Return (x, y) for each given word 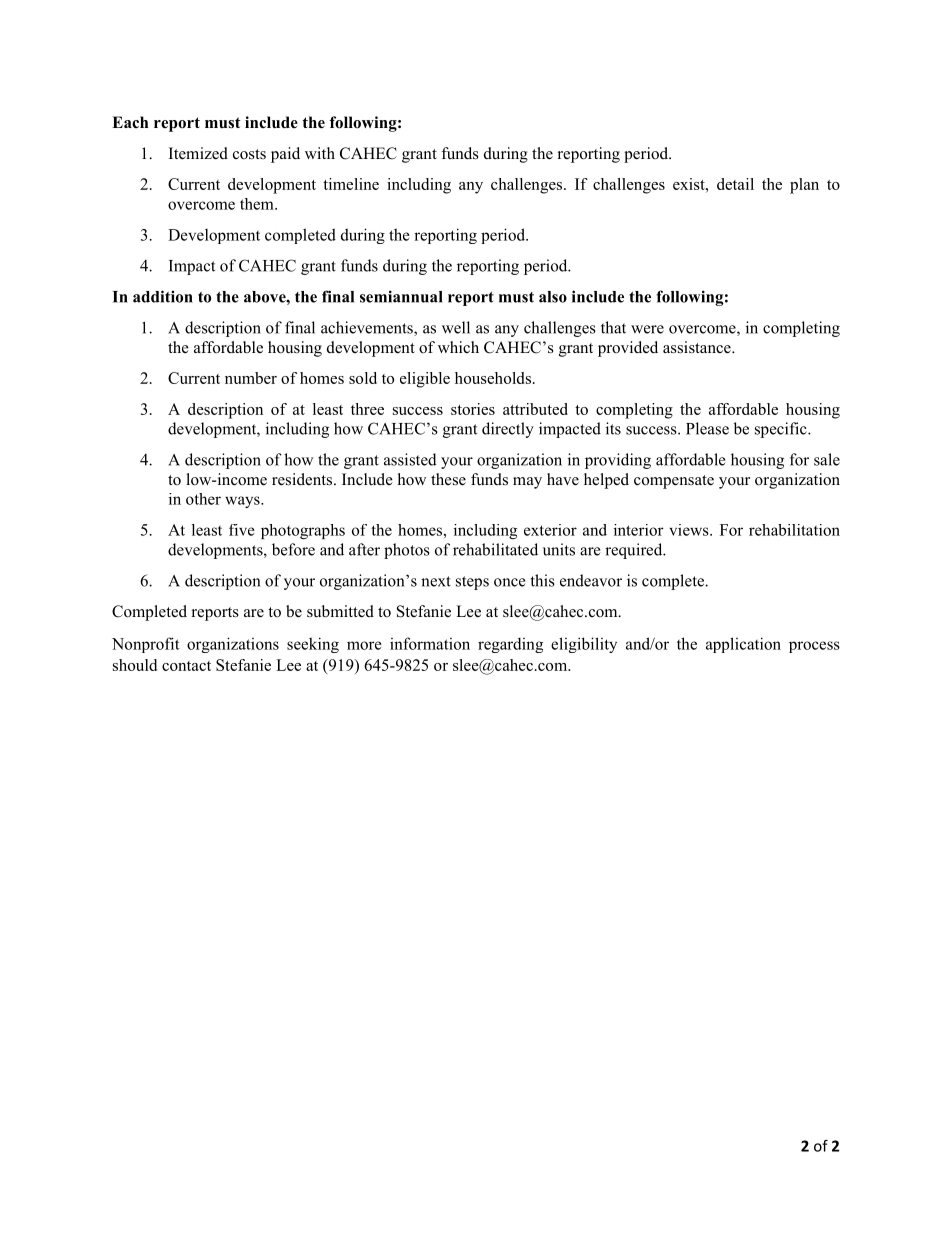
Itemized (198, 153)
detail (735, 184)
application (743, 645)
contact (186, 666)
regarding (510, 645)
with (320, 153)
